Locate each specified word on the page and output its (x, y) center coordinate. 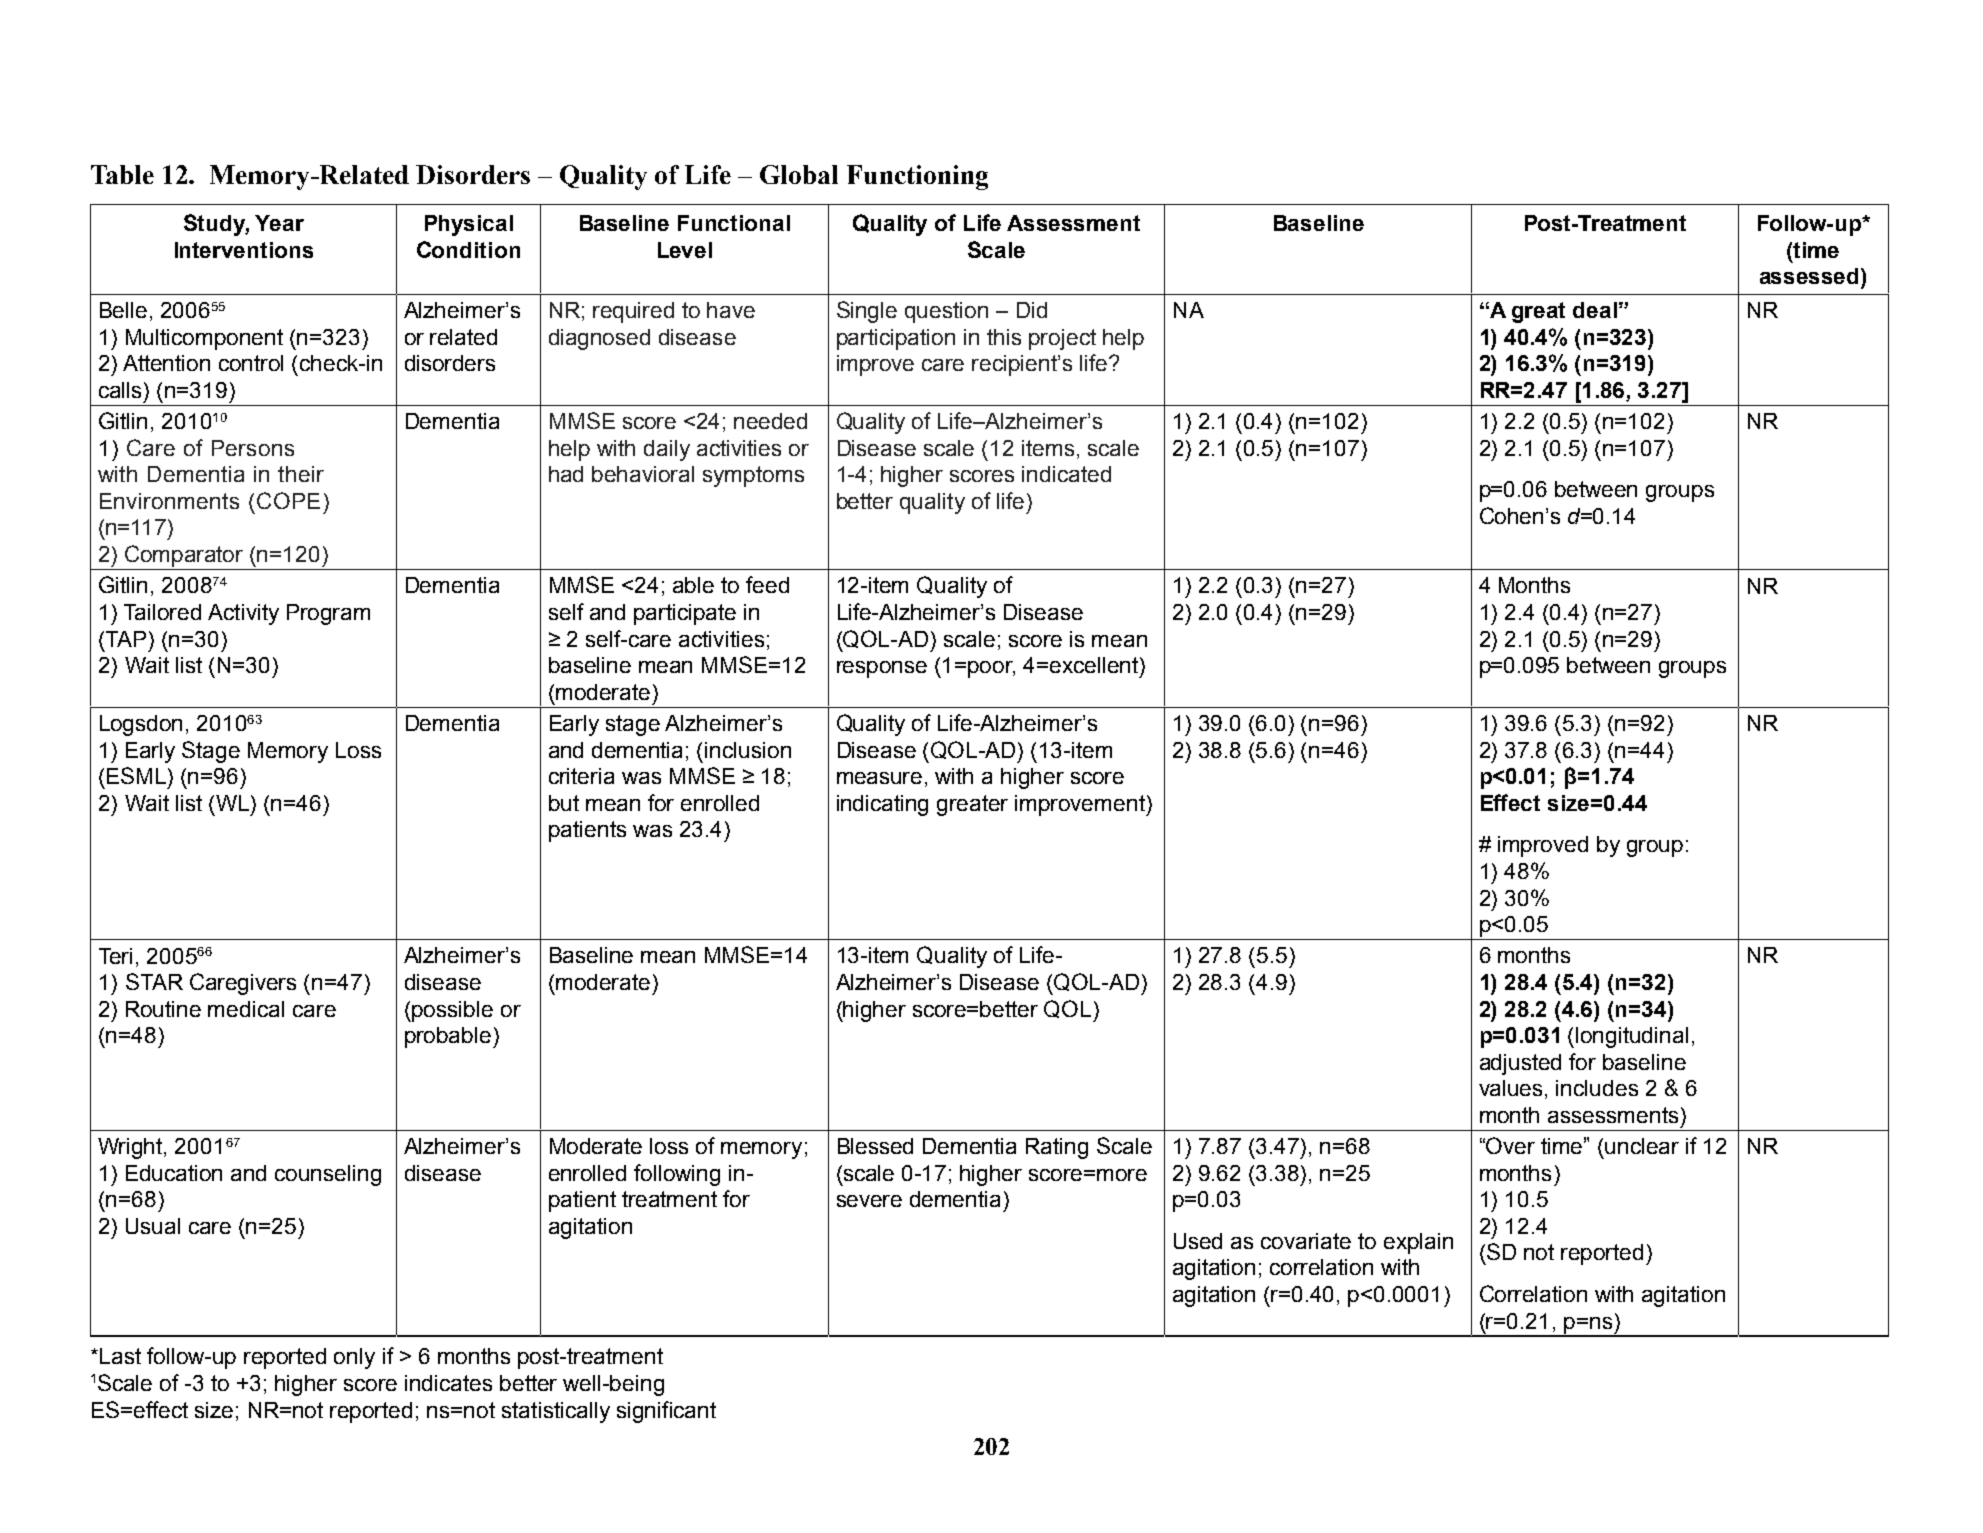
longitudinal (1632, 1037)
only (354, 1358)
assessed (1809, 276)
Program (328, 614)
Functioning (917, 177)
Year (279, 223)
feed (767, 584)
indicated (1066, 474)
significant (666, 1412)
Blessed (875, 1146)
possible (452, 1011)
